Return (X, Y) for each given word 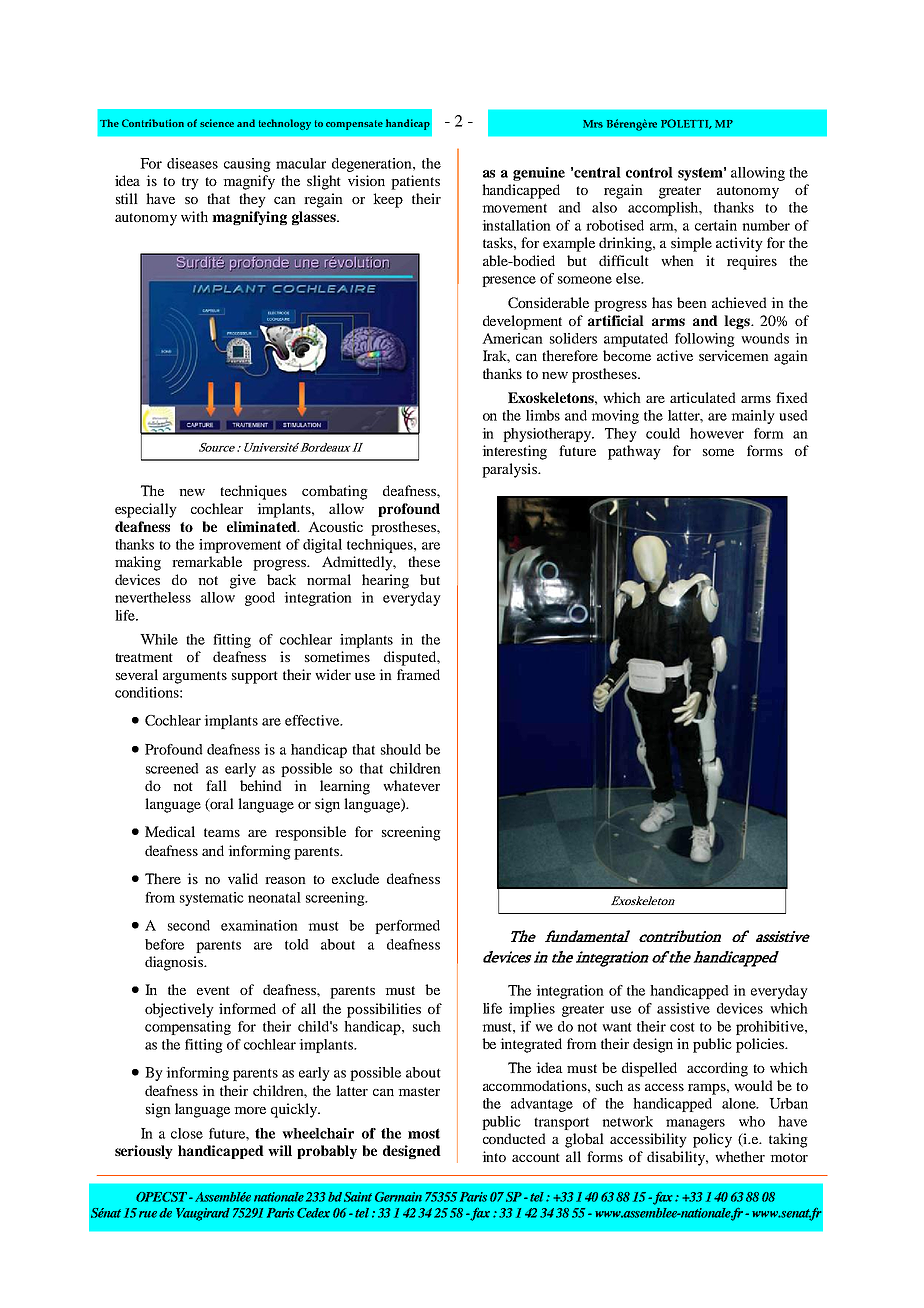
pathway (634, 452)
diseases (192, 163)
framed (418, 674)
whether (740, 1156)
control (649, 172)
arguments (195, 677)
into (494, 1156)
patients (415, 182)
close (187, 1133)
